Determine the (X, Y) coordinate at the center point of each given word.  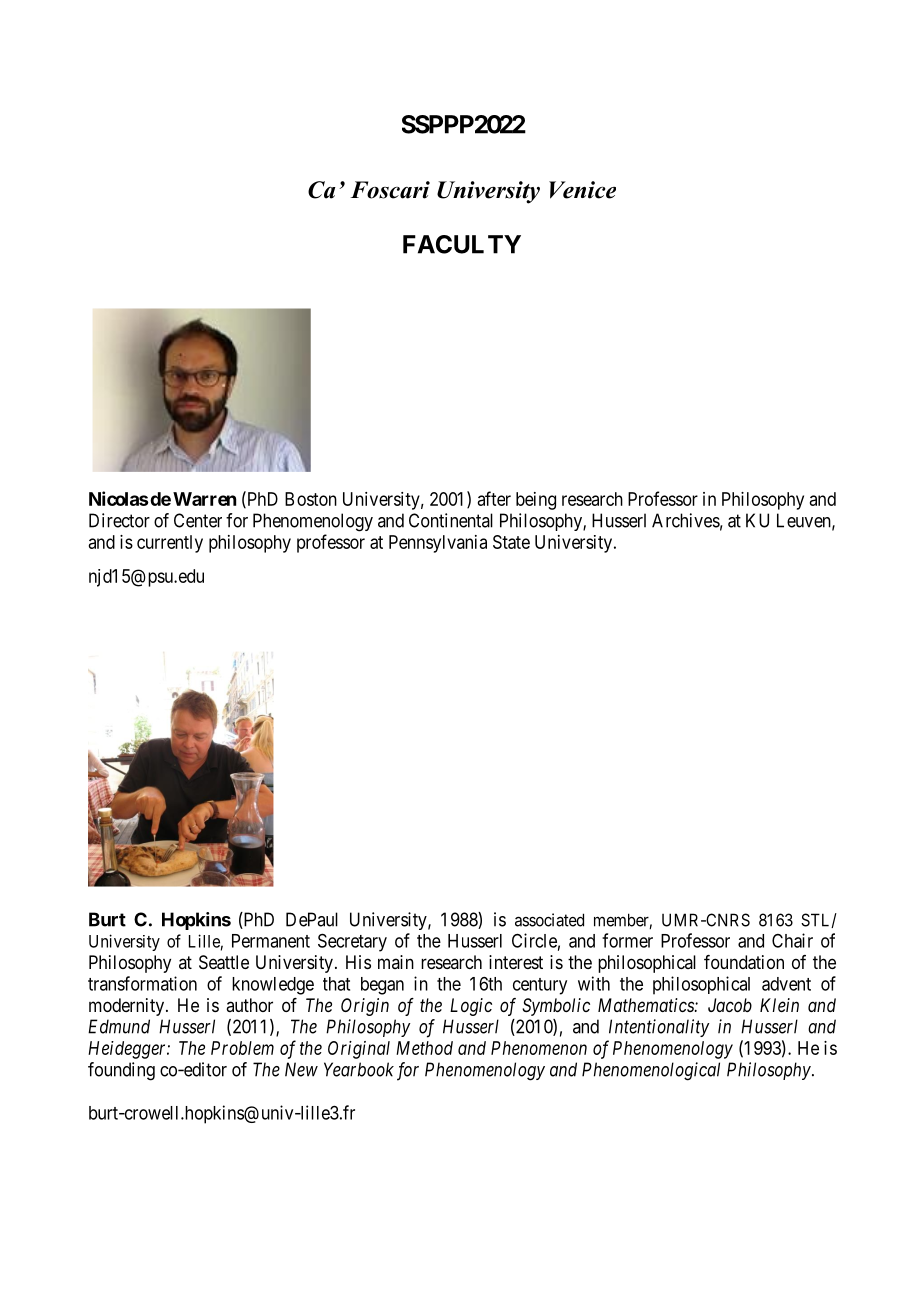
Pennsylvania (438, 544)
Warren (204, 499)
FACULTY (462, 244)
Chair (792, 940)
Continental (451, 520)
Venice (582, 190)
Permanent (271, 941)
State (511, 542)
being (536, 501)
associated (549, 920)
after (494, 498)
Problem (242, 1048)
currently (170, 544)
